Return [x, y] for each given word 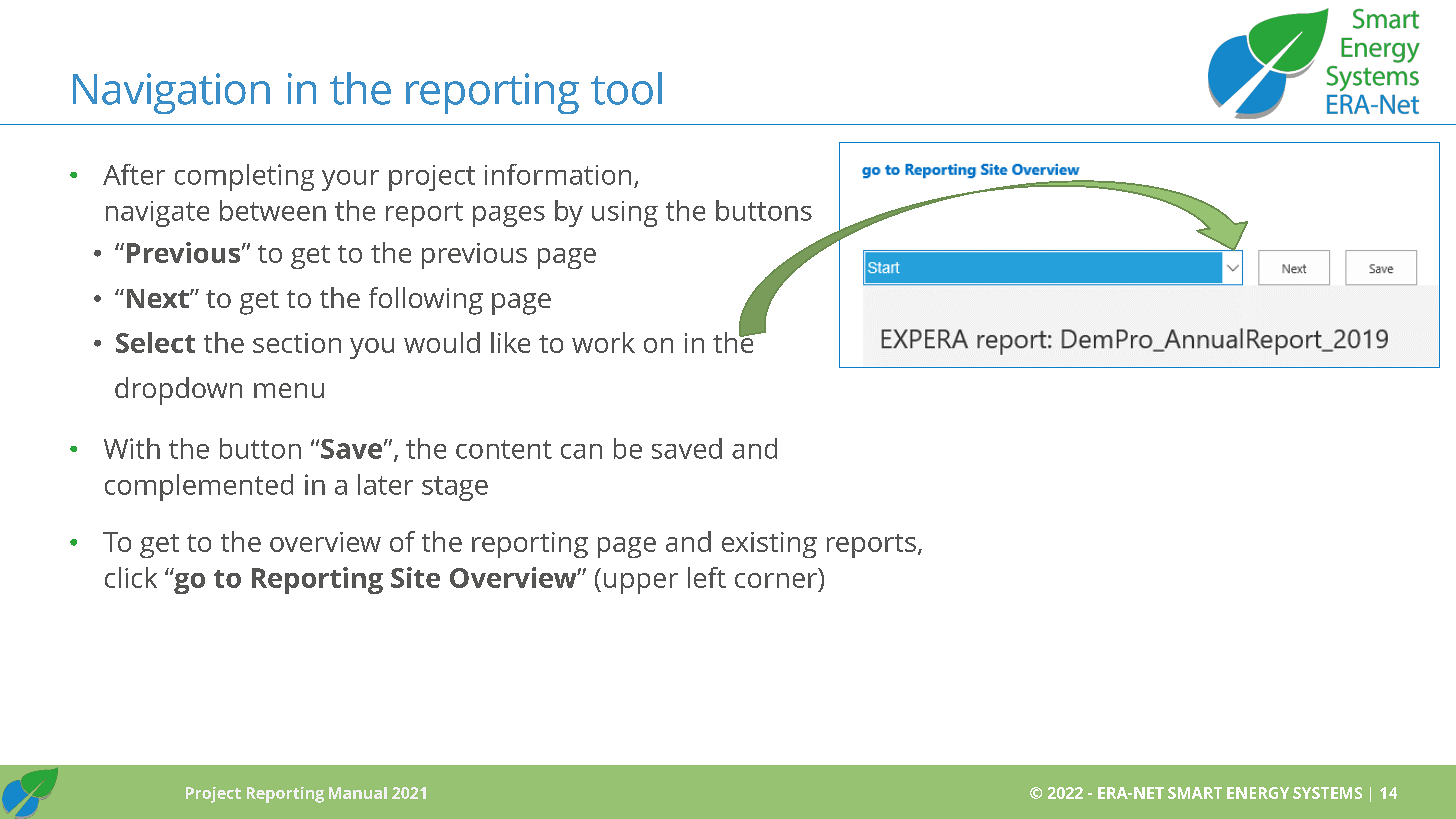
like [510, 342]
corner [776, 580]
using [625, 214]
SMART [1195, 793]
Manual [358, 793]
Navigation [171, 93]
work [603, 342]
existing [769, 545]
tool [626, 88]
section [297, 343]
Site [415, 577]
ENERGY [1258, 793]
